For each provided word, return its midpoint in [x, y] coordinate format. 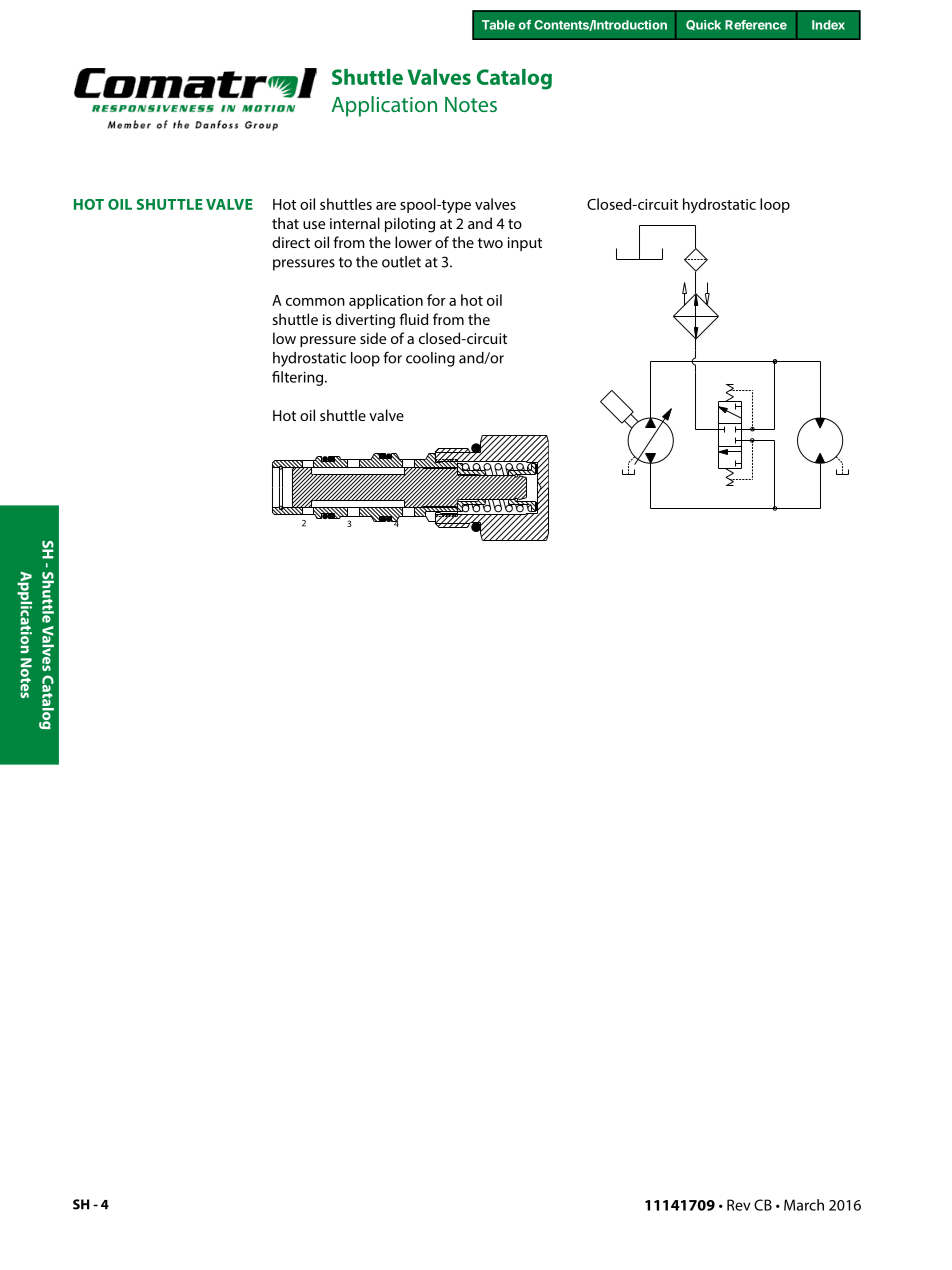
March [804, 1205]
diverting [365, 321]
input [525, 244]
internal [355, 223]
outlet [401, 262]
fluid [413, 319]
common [315, 302]
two [490, 243]
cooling [430, 359]
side [373, 338]
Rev [739, 1205]
